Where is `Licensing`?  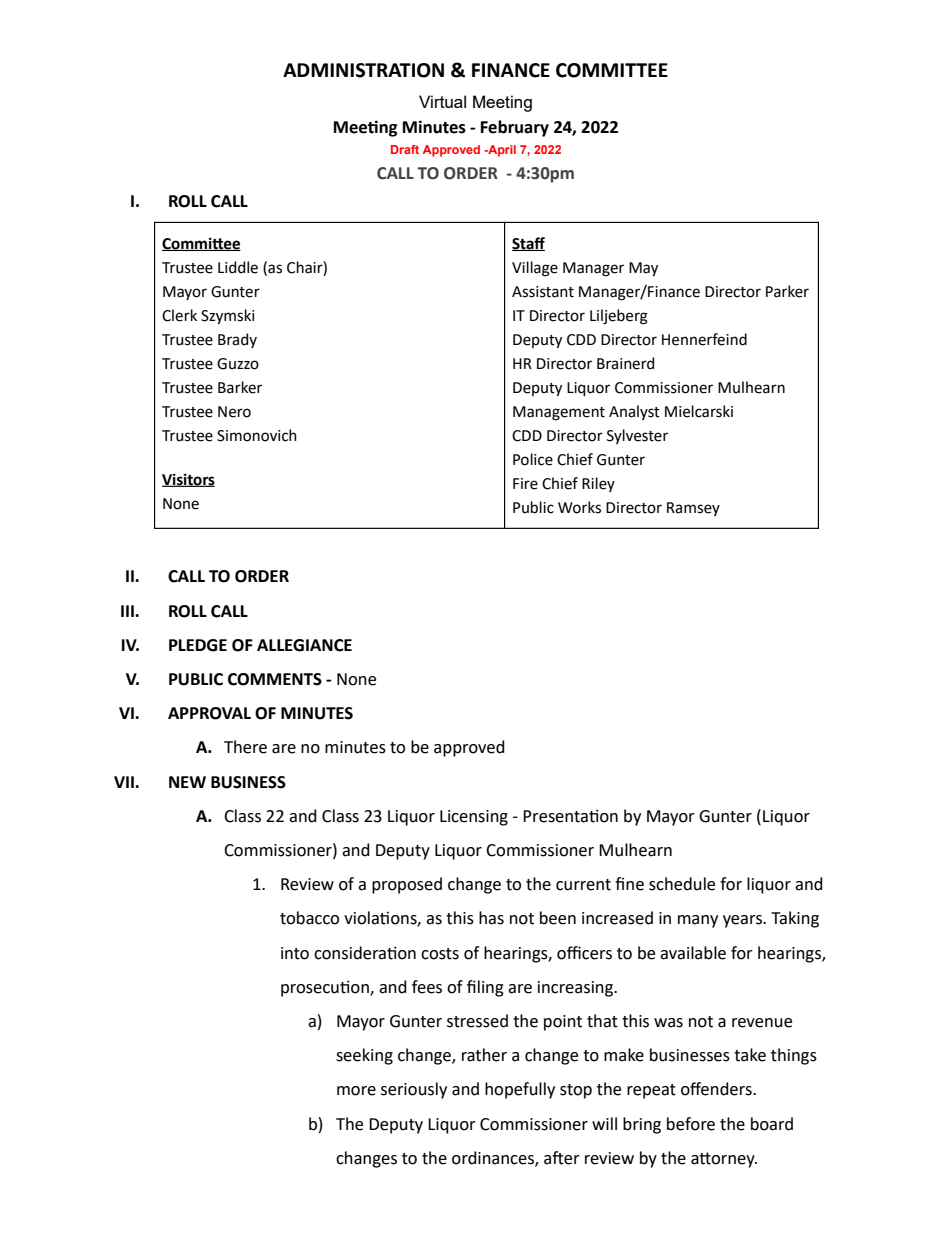 Licensing is located at coordinates (474, 818).
